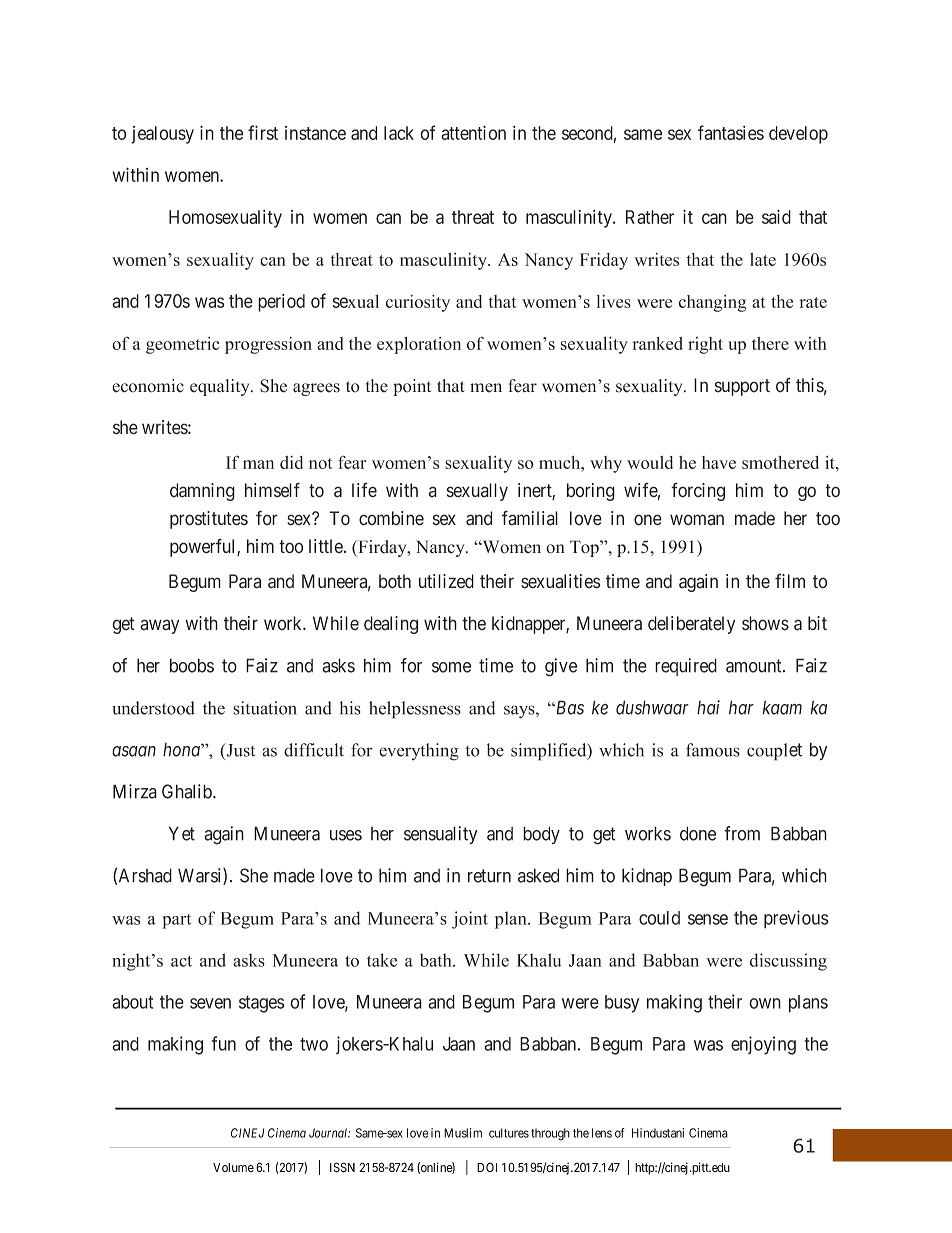 The height and width of the screenshot is (1233, 952). I want to click on Volume, so click(233, 1167).
